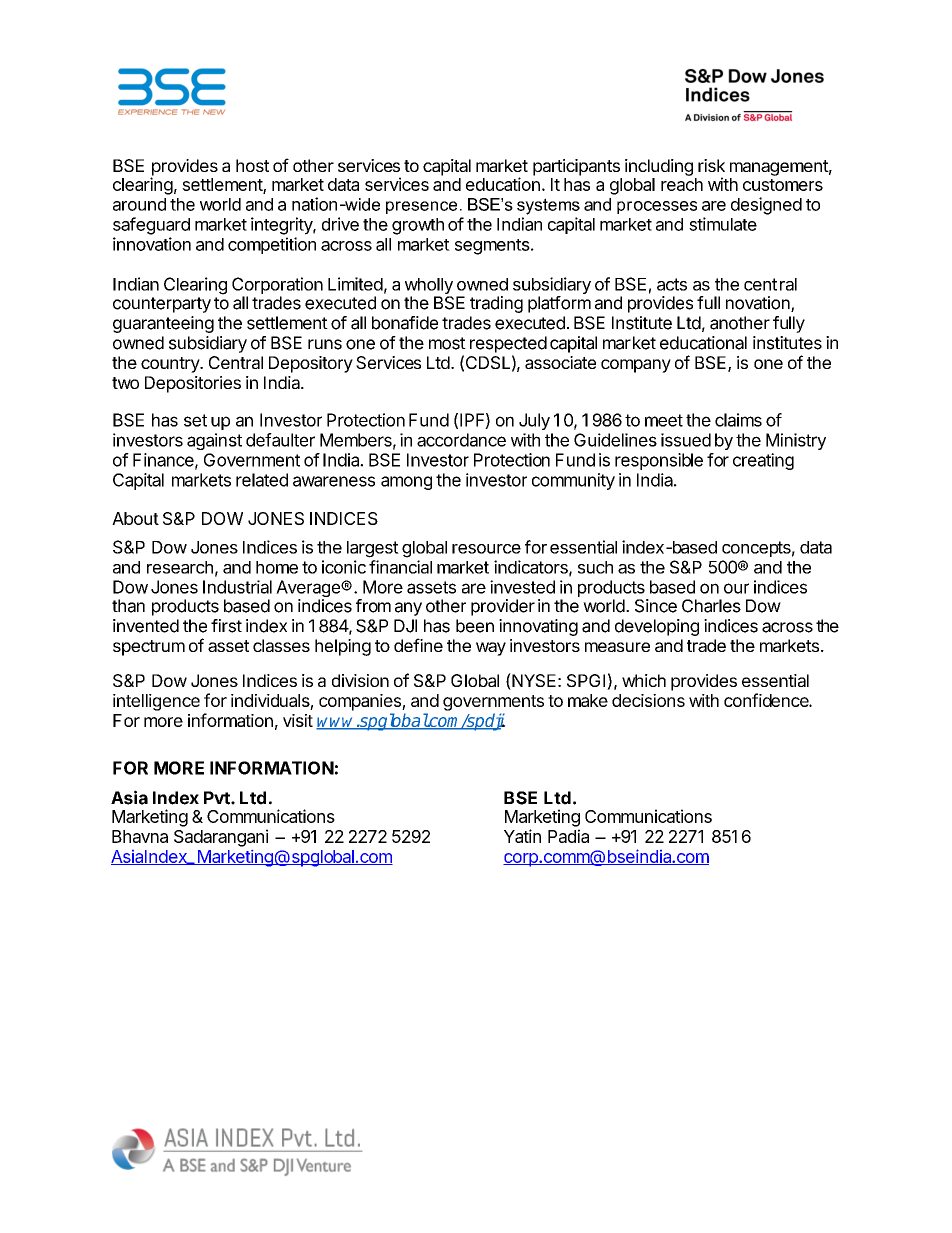  Describe the element at coordinates (738, 420) in the document. I see `claims` at that location.
